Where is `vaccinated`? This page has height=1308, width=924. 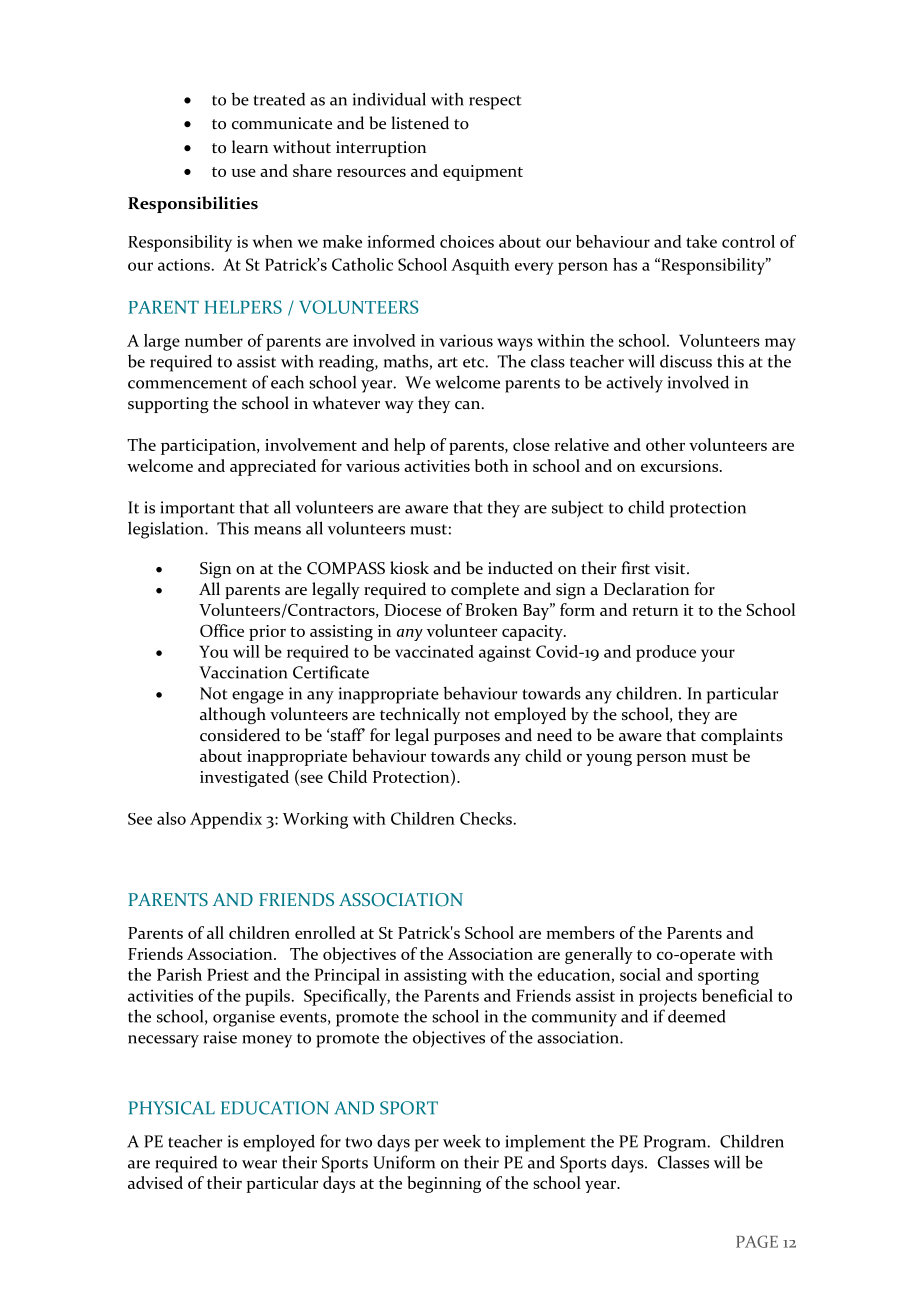
vaccinated is located at coordinates (434, 651).
